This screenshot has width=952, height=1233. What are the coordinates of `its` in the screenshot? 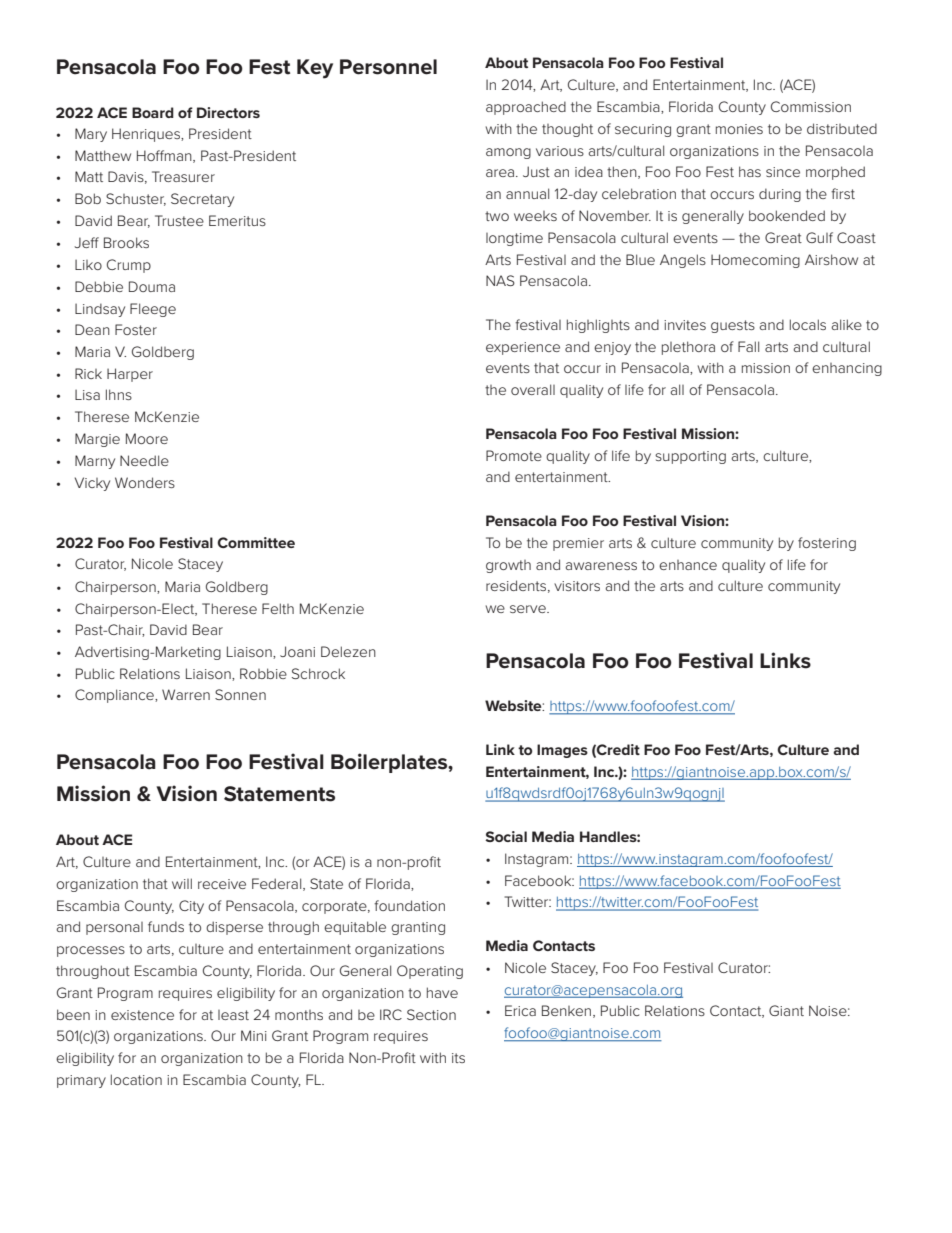 It's located at (458, 1058).
